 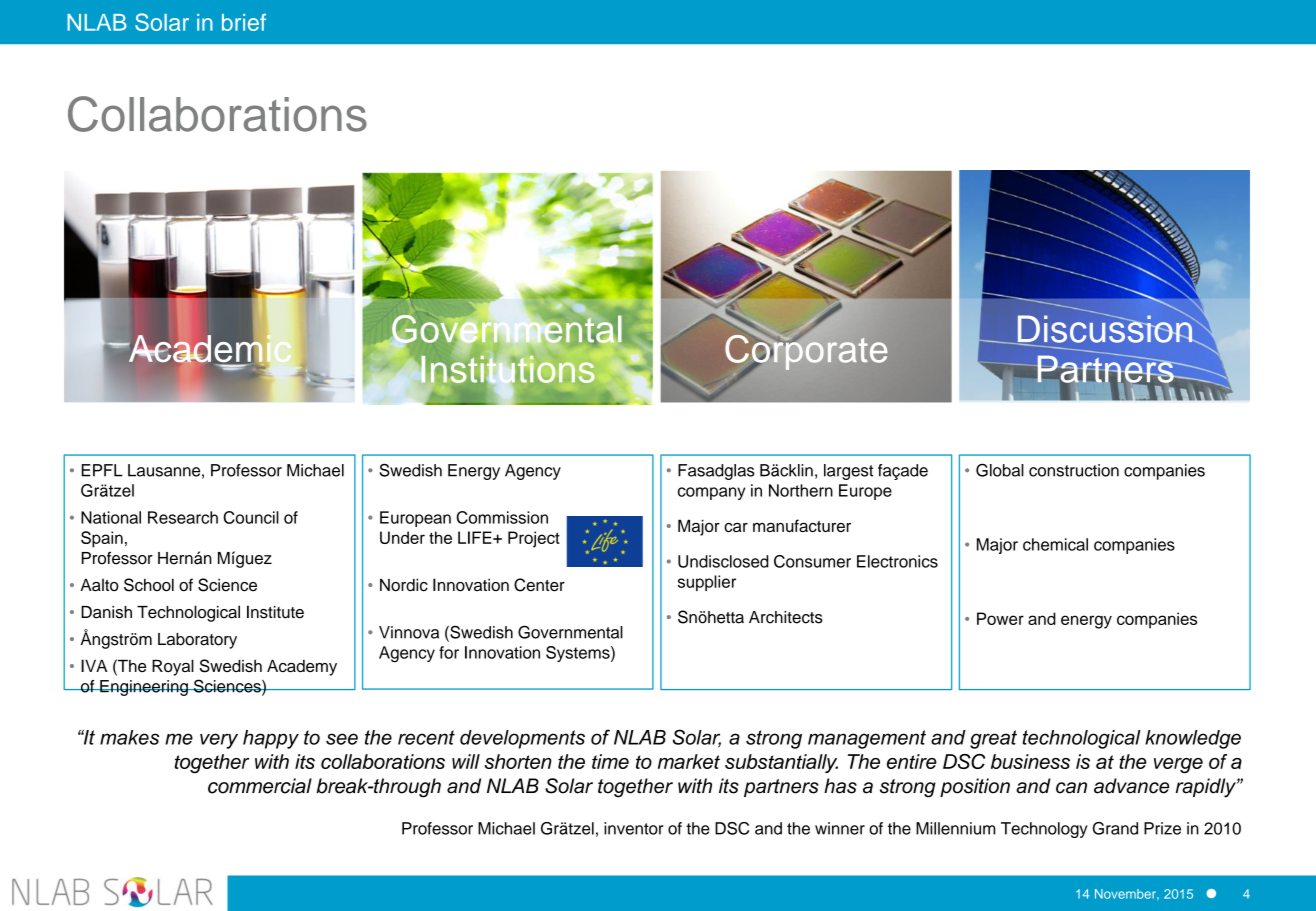 I want to click on commercial, so click(x=260, y=786).
